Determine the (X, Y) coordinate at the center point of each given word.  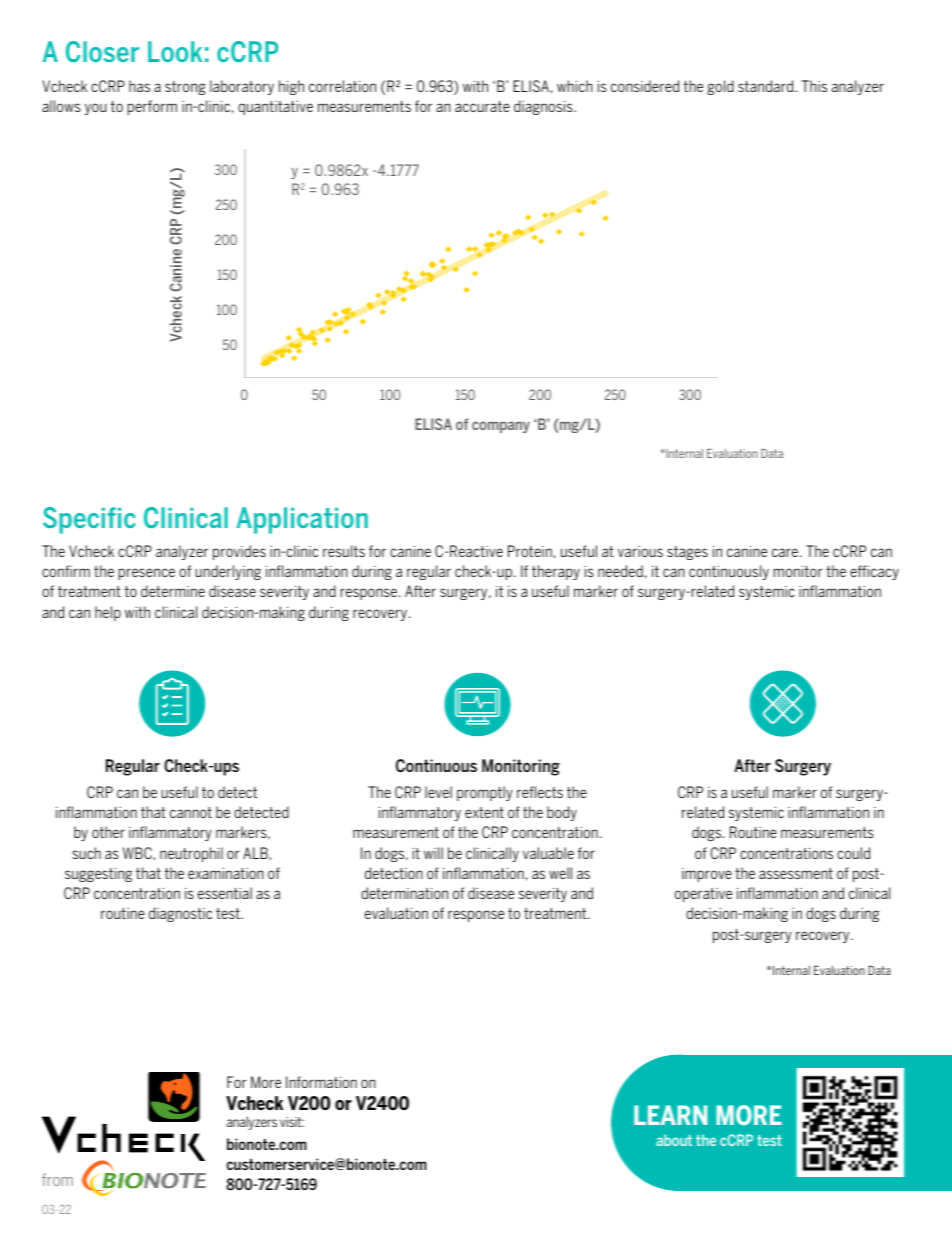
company (501, 427)
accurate (482, 106)
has (139, 86)
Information (321, 1082)
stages (687, 553)
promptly (485, 793)
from (57, 1179)
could (853, 853)
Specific (89, 520)
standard (767, 86)
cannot (191, 812)
